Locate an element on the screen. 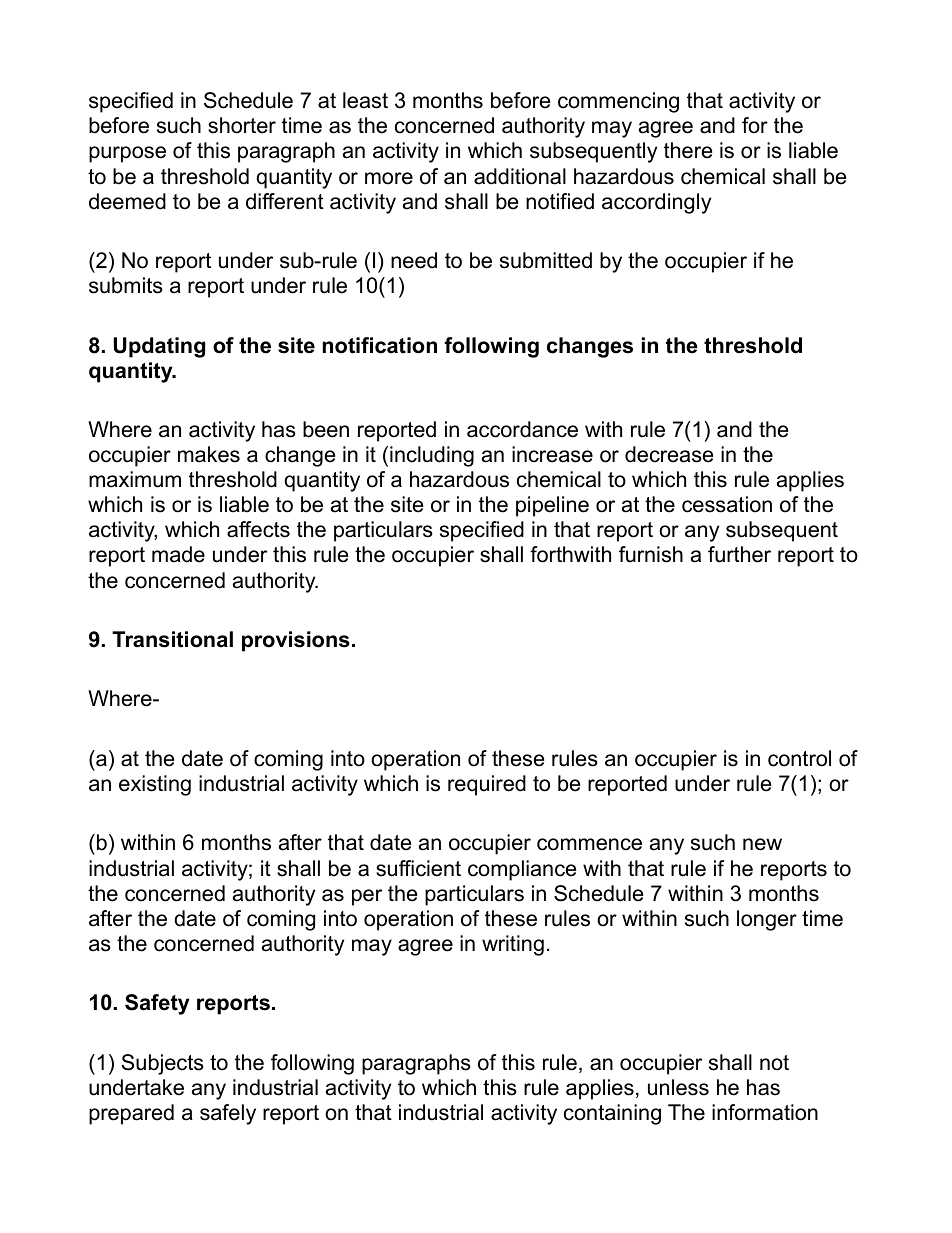 The width and height of the screenshot is (952, 1233). notification is located at coordinates (379, 345).
